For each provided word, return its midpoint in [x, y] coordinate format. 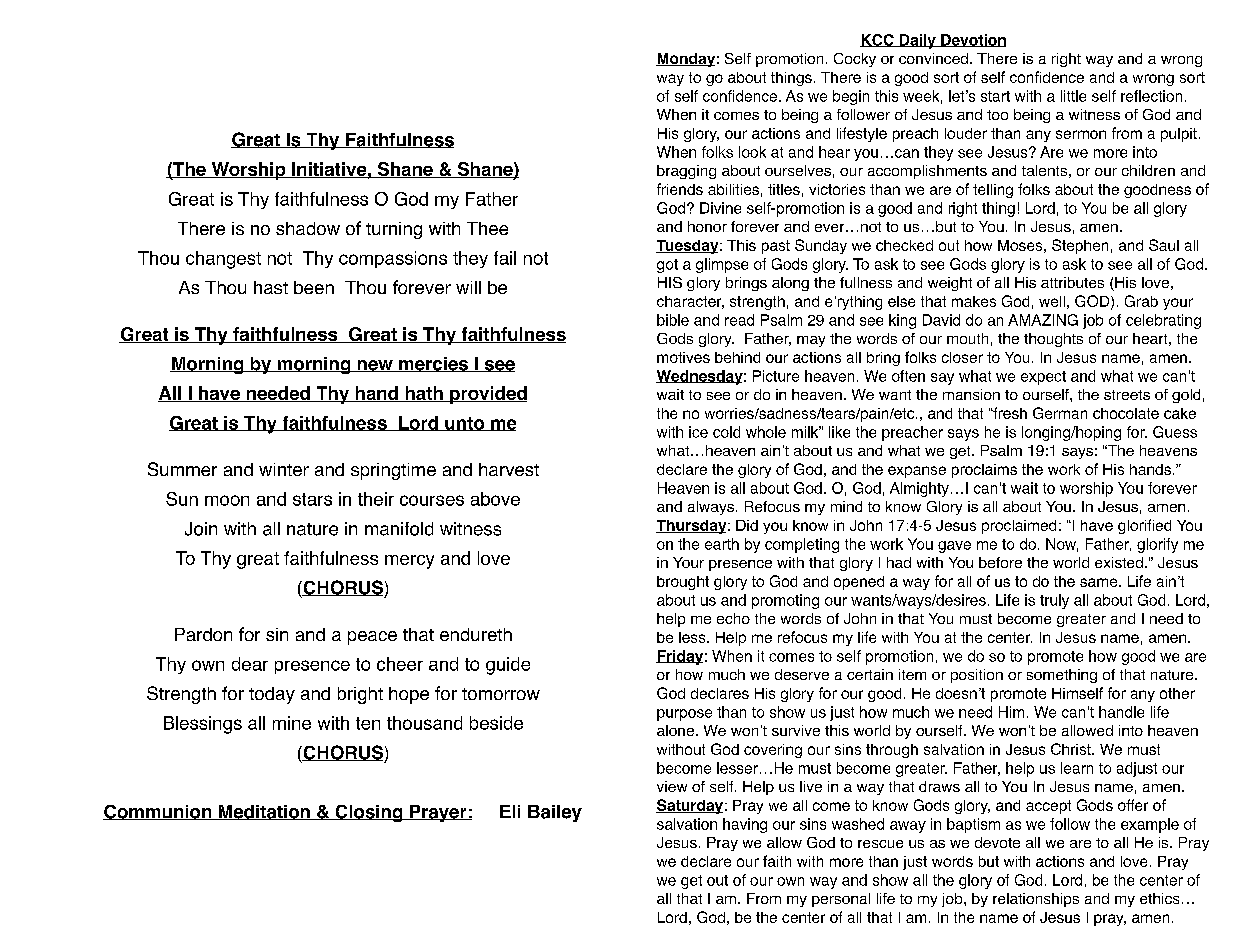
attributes [1072, 282]
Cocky [855, 60]
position [977, 676]
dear [250, 664]
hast [271, 287]
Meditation [264, 812]
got [667, 266]
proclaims [984, 471]
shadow [308, 228]
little [1073, 96]
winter [284, 469]
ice [698, 432]
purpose [684, 715]
